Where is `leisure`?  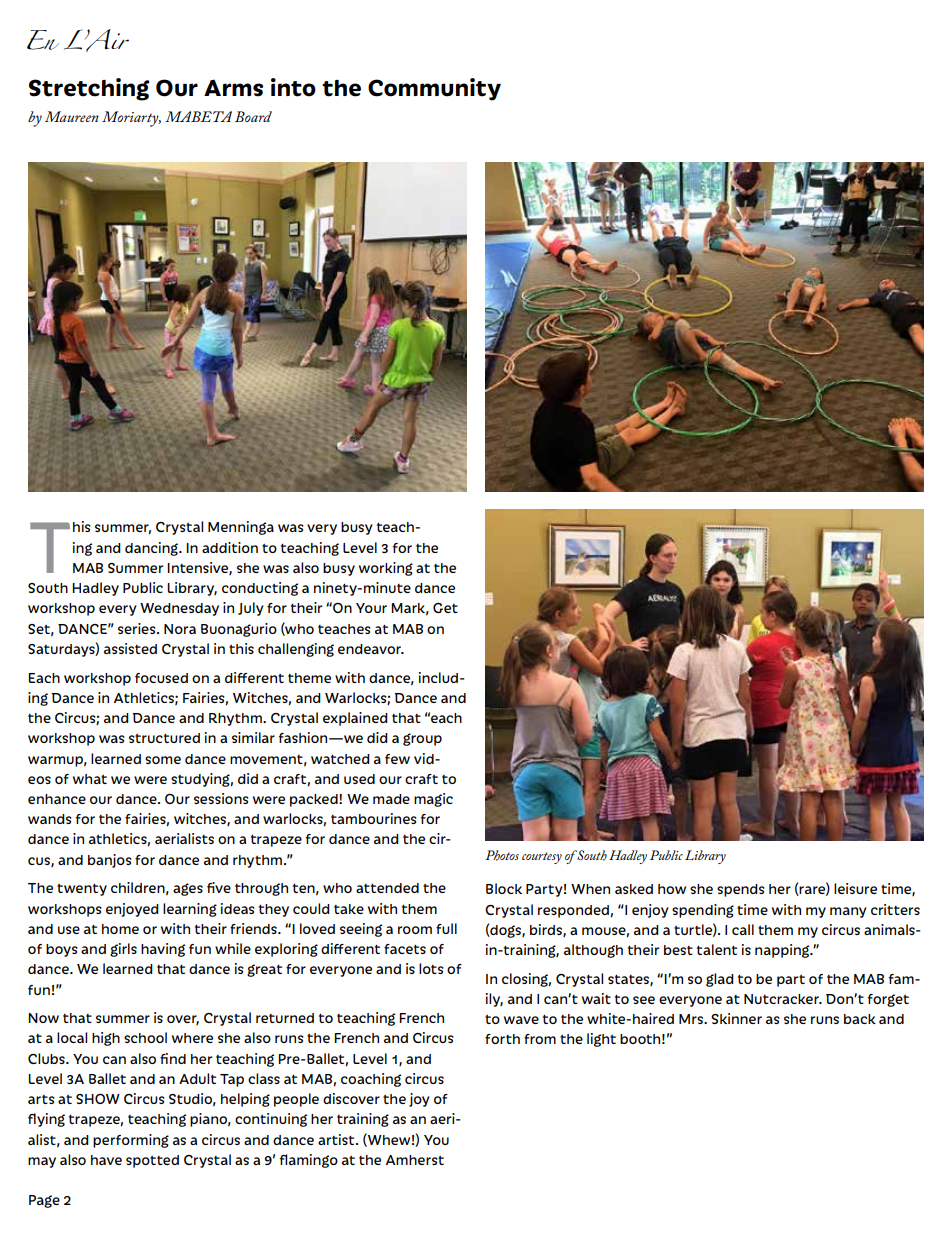 leisure is located at coordinates (855, 888).
